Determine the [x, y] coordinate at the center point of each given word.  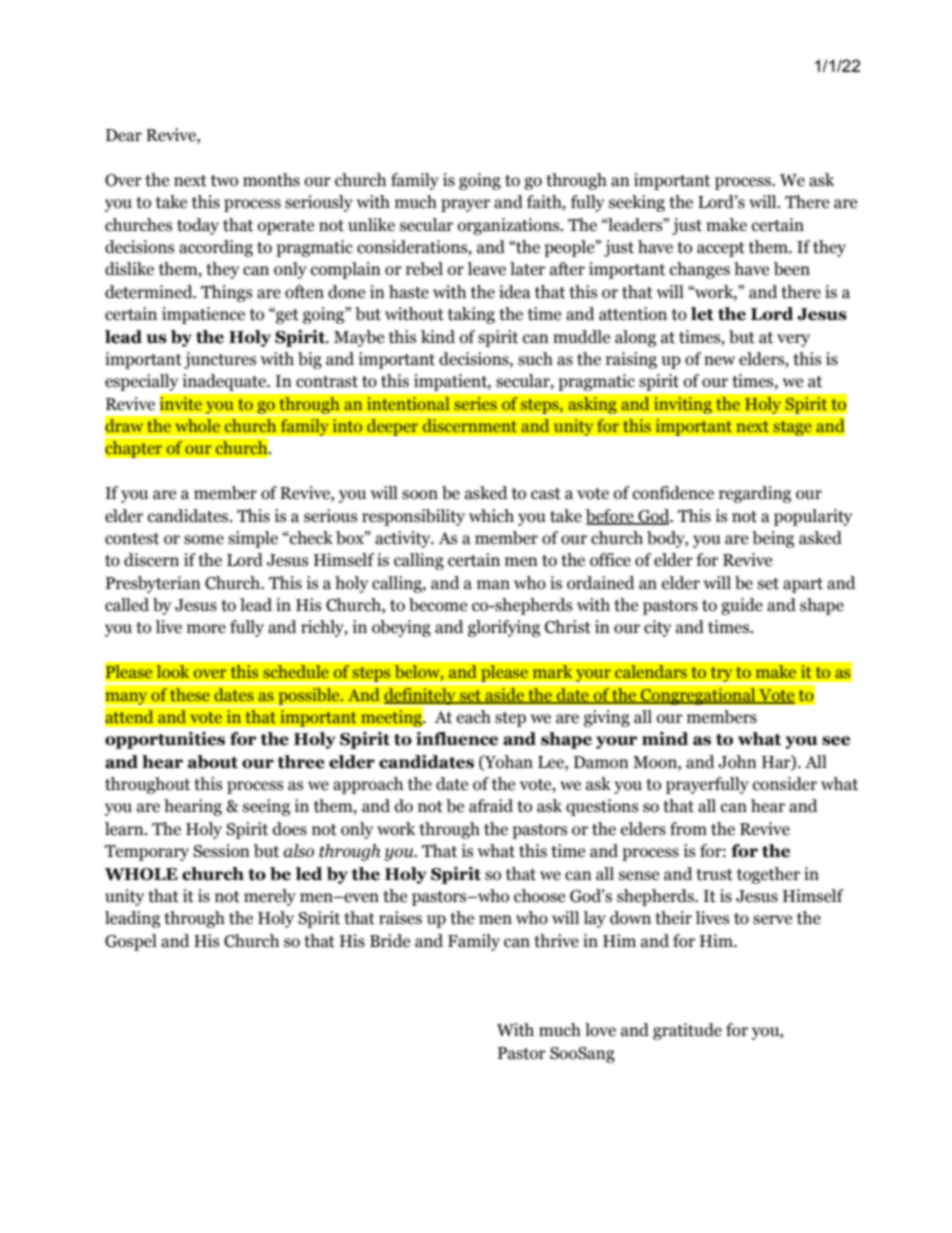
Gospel [131, 942]
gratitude [687, 1031]
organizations [510, 226]
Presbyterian [153, 584]
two [224, 181]
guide [742, 606]
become [438, 605]
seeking [637, 203]
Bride [390, 941]
